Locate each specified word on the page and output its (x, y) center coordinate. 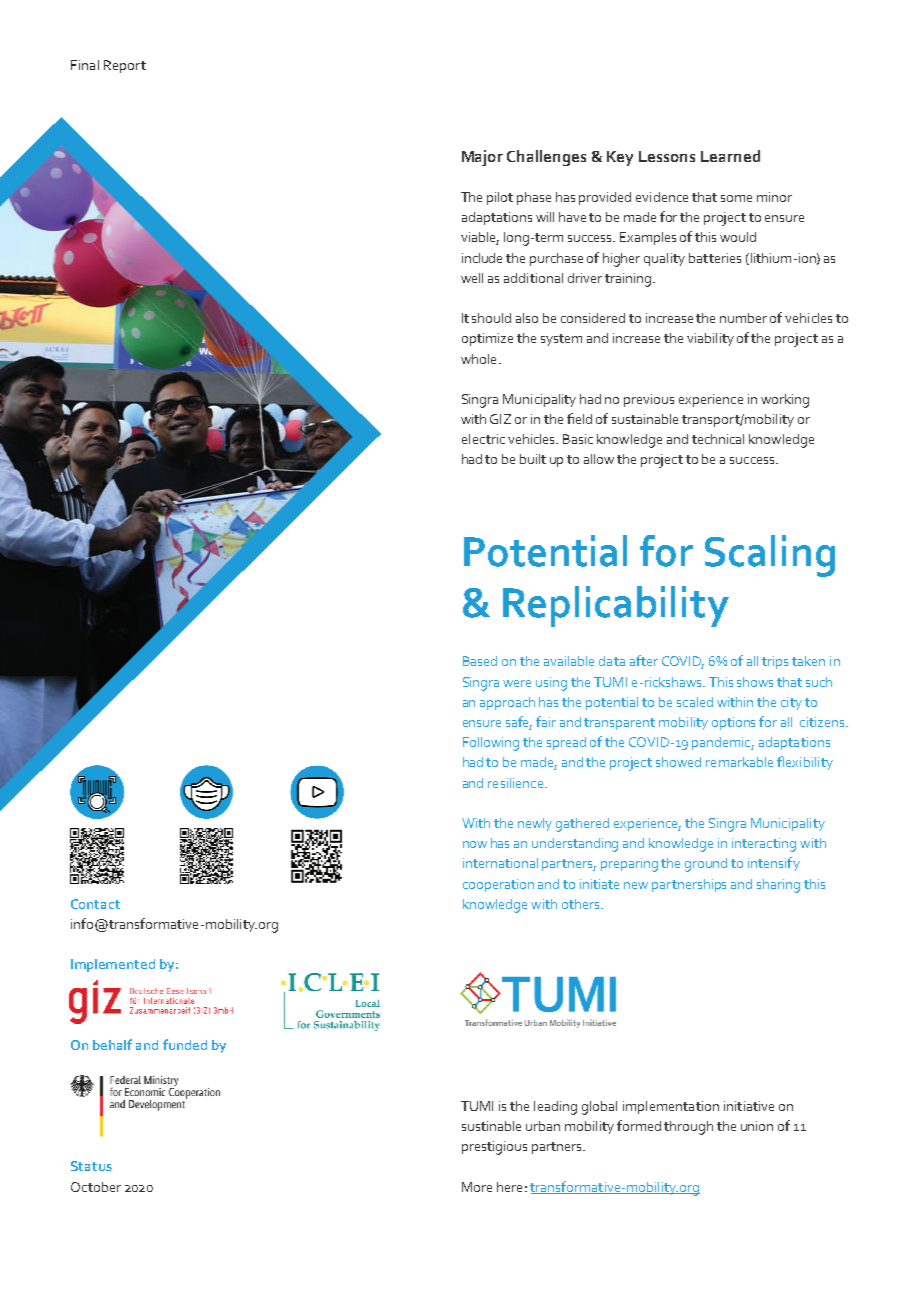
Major (482, 158)
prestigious (494, 1148)
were (517, 683)
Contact (95, 904)
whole (478, 359)
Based (480, 661)
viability (710, 339)
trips (775, 662)
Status (91, 1166)
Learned (730, 156)
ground (706, 865)
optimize (487, 339)
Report (125, 66)
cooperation (498, 885)
